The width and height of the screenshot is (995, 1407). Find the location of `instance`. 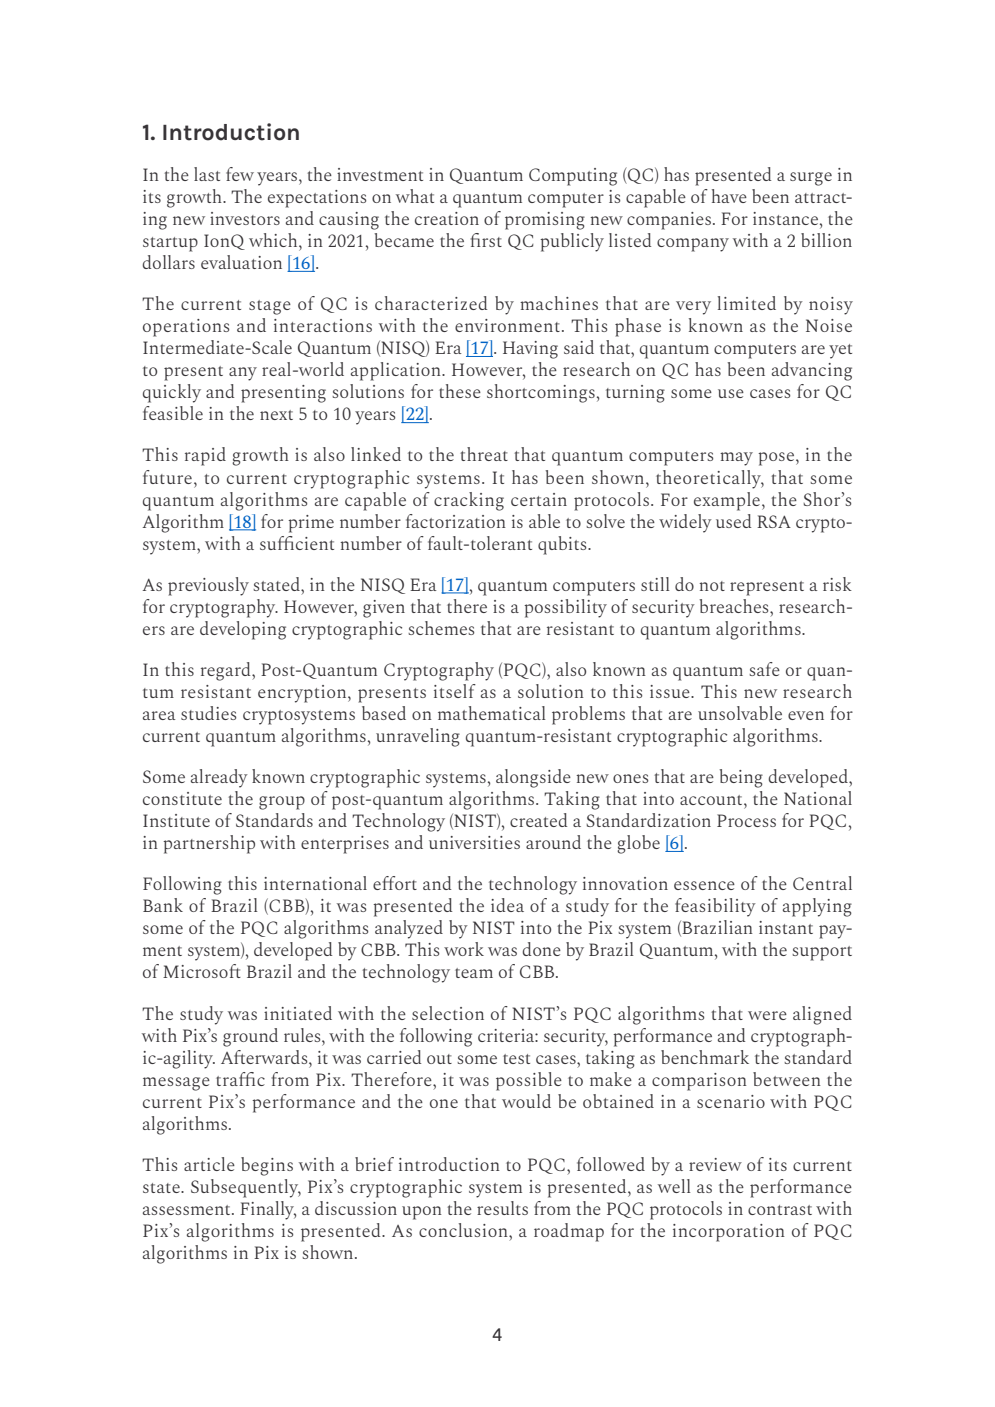

instance is located at coordinates (785, 218).
